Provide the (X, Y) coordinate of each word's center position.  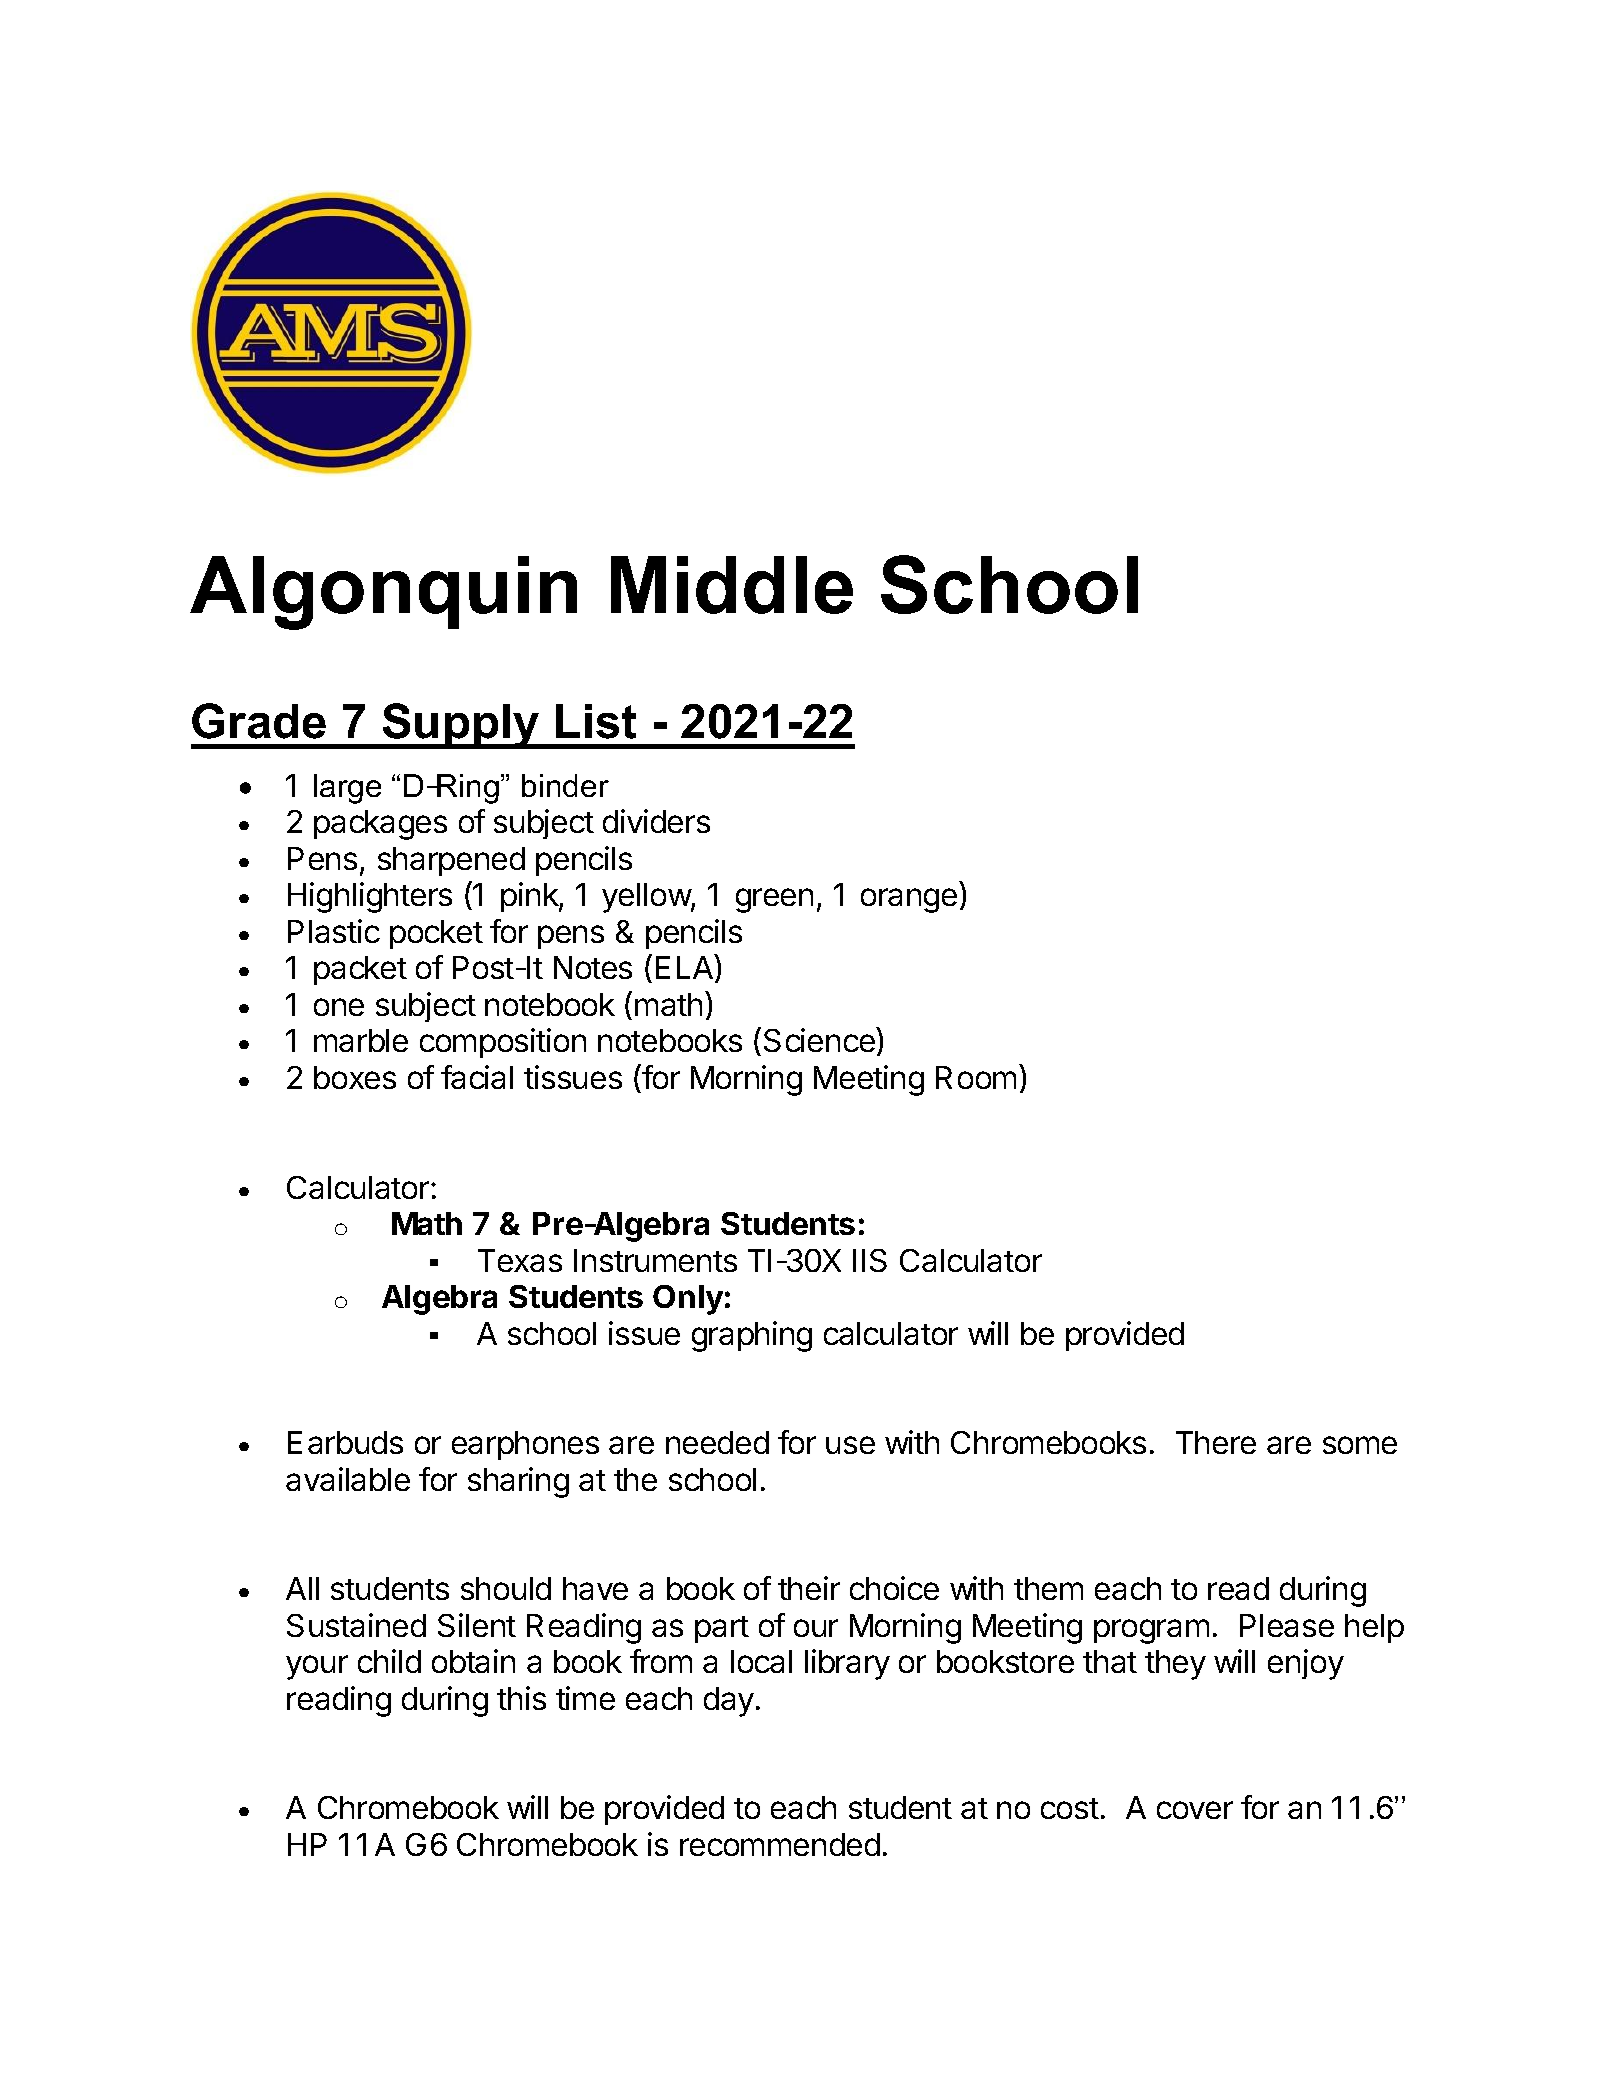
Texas (520, 1260)
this (521, 1698)
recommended (780, 1844)
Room (976, 1077)
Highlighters (370, 897)
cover (1195, 1810)
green (774, 900)
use (850, 1445)
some (1360, 1445)
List (596, 721)
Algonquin (383, 593)
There (1216, 1442)
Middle (732, 585)
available (348, 1479)
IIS (870, 1260)
